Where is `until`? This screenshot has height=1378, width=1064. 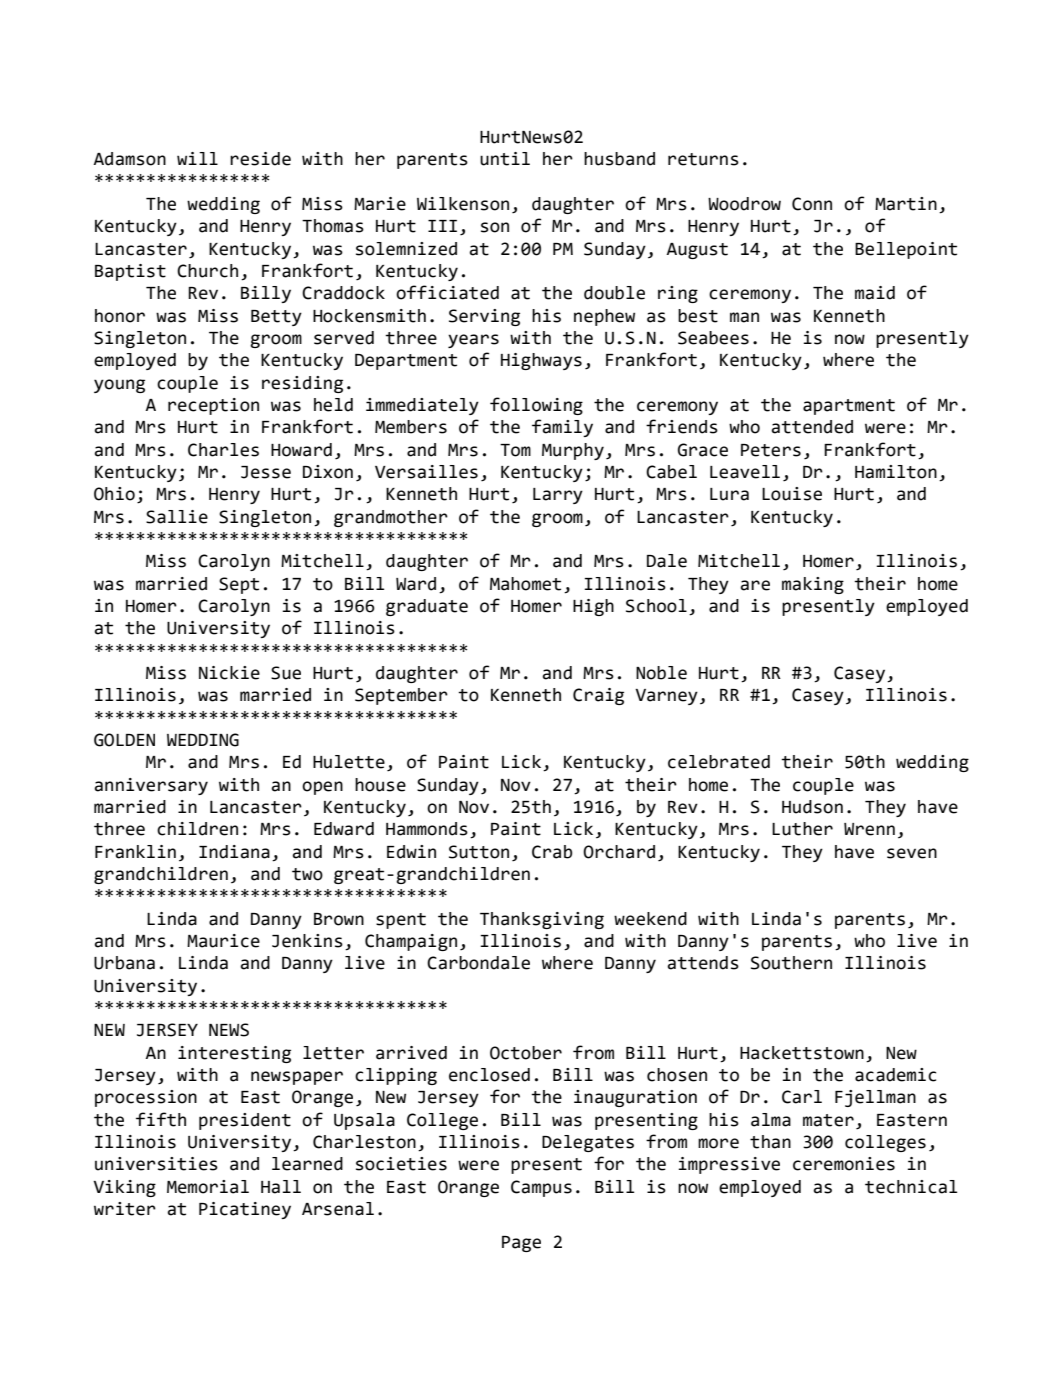 until is located at coordinates (505, 159).
